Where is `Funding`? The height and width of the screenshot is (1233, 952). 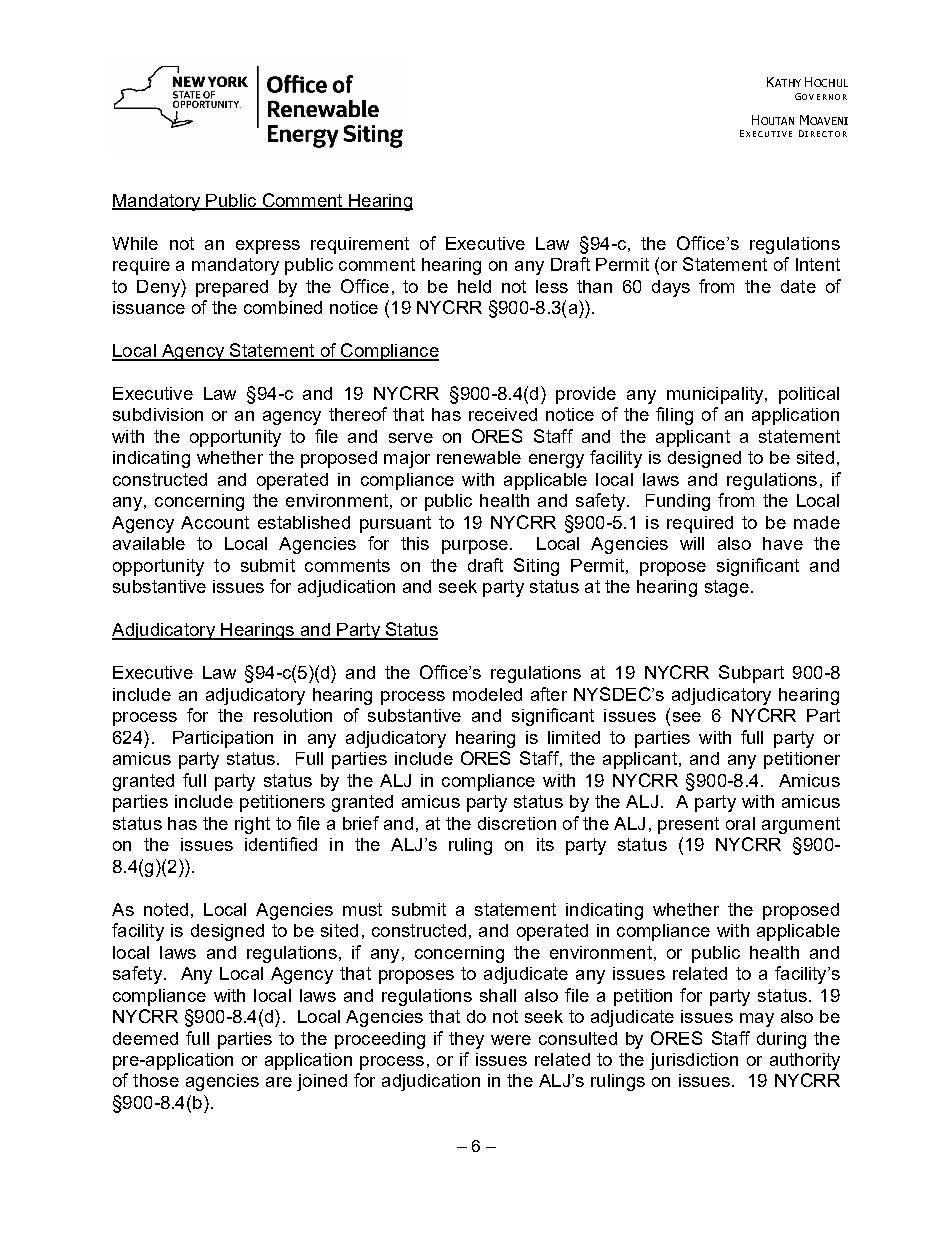 Funding is located at coordinates (678, 502).
